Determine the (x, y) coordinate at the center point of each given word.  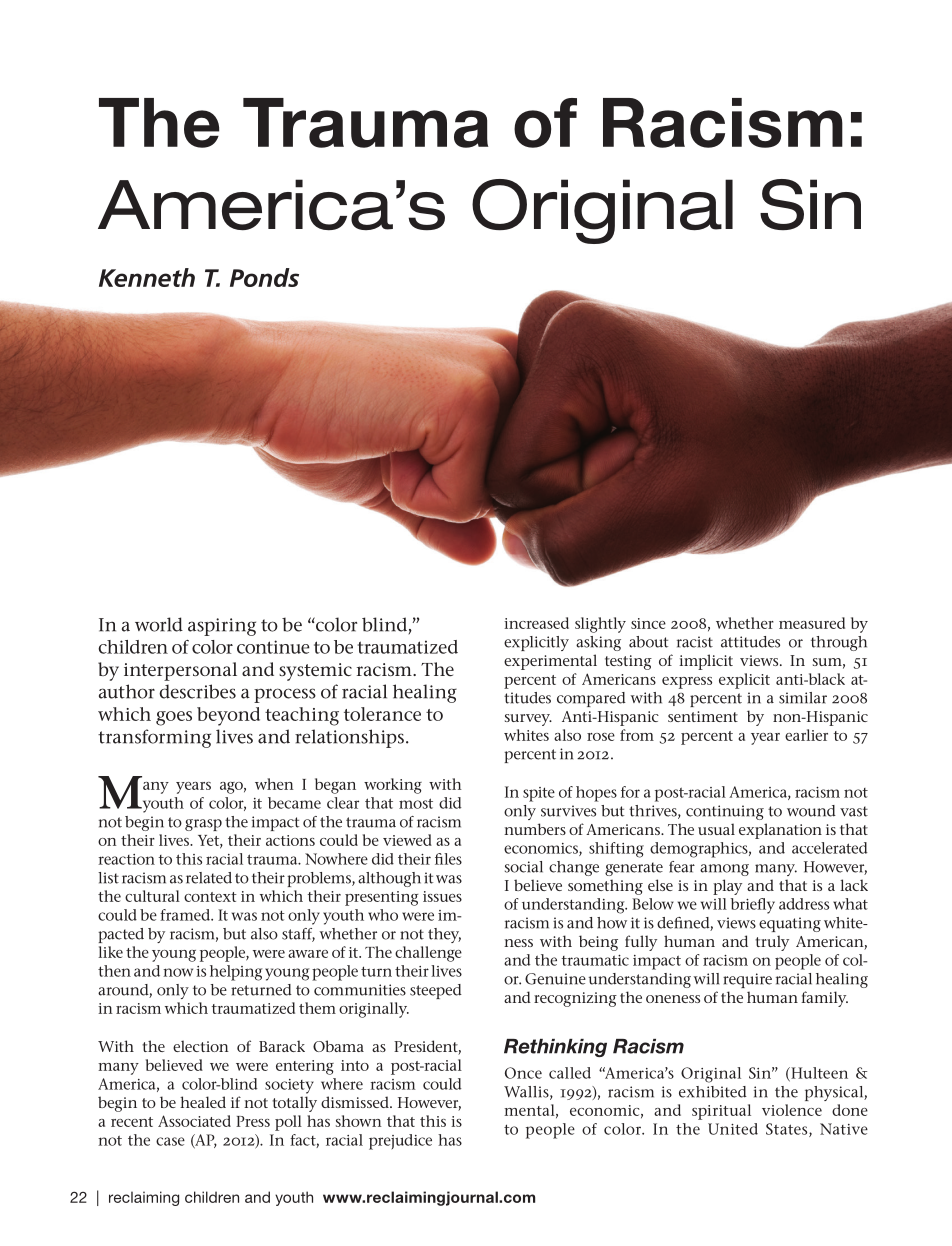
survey (528, 720)
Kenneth (147, 277)
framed (186, 915)
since (648, 623)
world (159, 624)
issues (442, 896)
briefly (753, 906)
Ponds (264, 277)
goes (174, 718)
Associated (194, 1121)
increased (536, 623)
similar (803, 698)
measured (812, 623)
